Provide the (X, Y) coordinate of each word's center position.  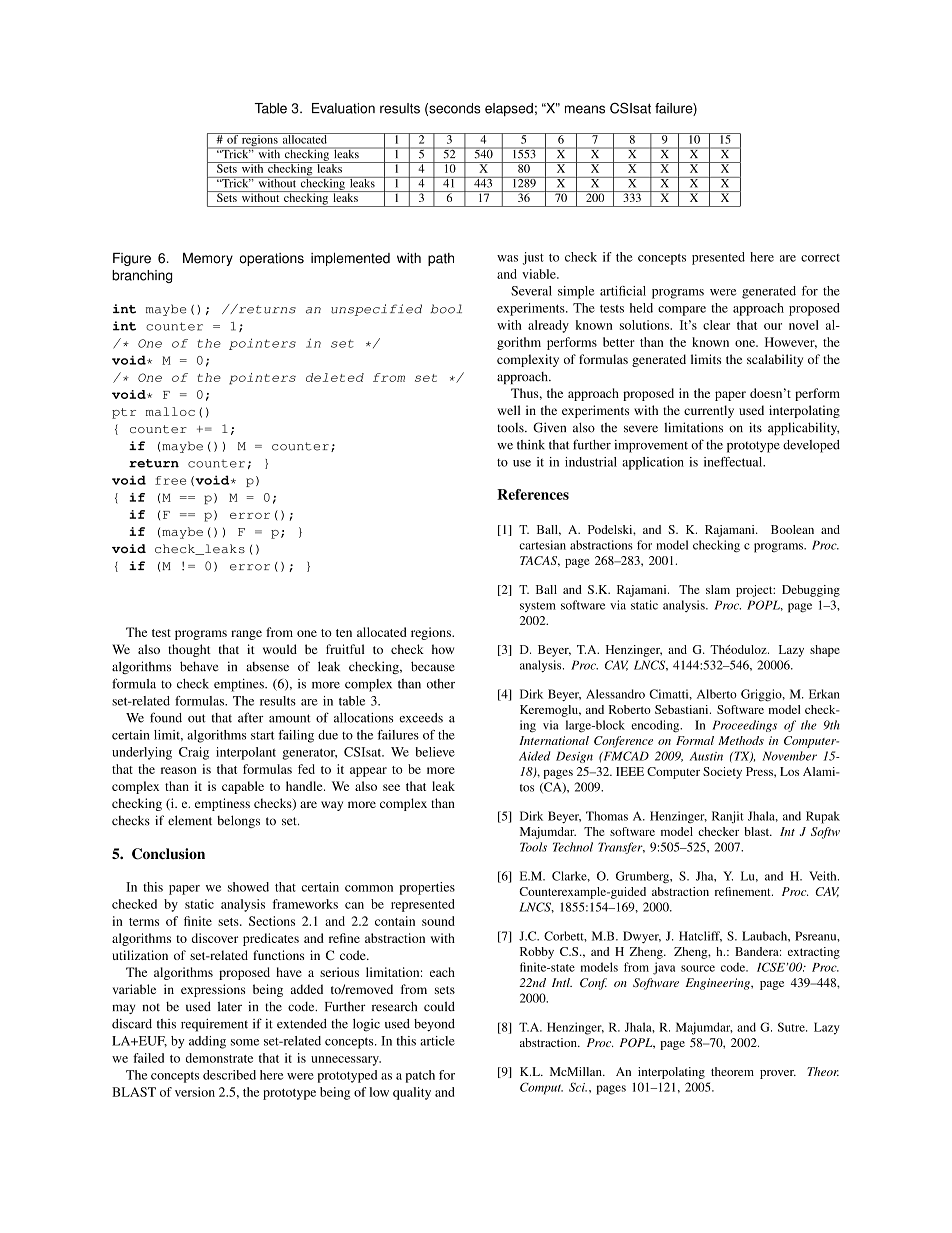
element (190, 820)
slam (718, 589)
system (538, 607)
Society (722, 773)
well (508, 410)
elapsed (509, 109)
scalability (775, 360)
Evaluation (343, 108)
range (246, 635)
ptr (124, 413)
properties (427, 888)
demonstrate (219, 1058)
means (585, 109)
